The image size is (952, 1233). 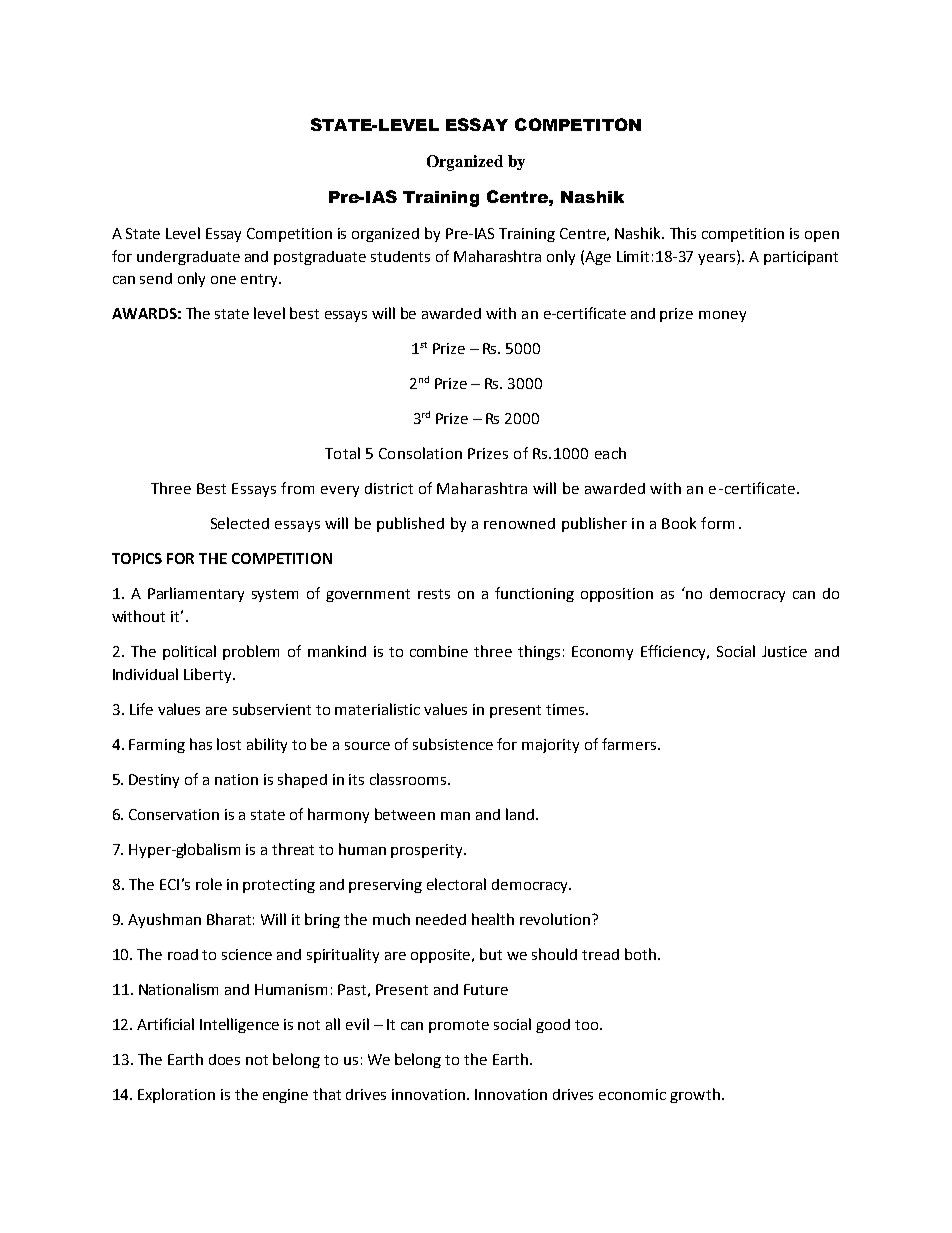 I want to click on growth, so click(x=695, y=1095).
